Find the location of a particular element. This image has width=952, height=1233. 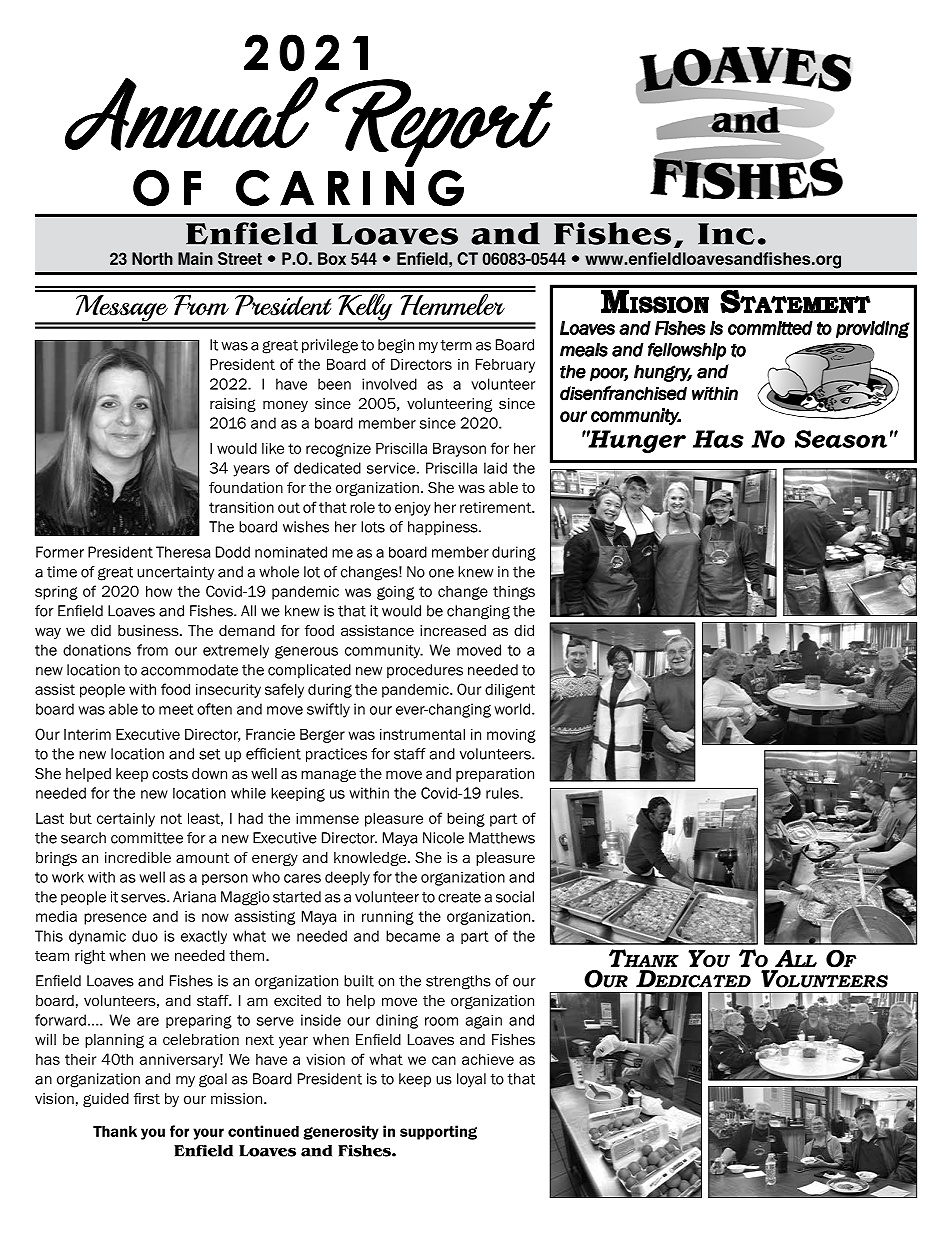

raising is located at coordinates (233, 405).
